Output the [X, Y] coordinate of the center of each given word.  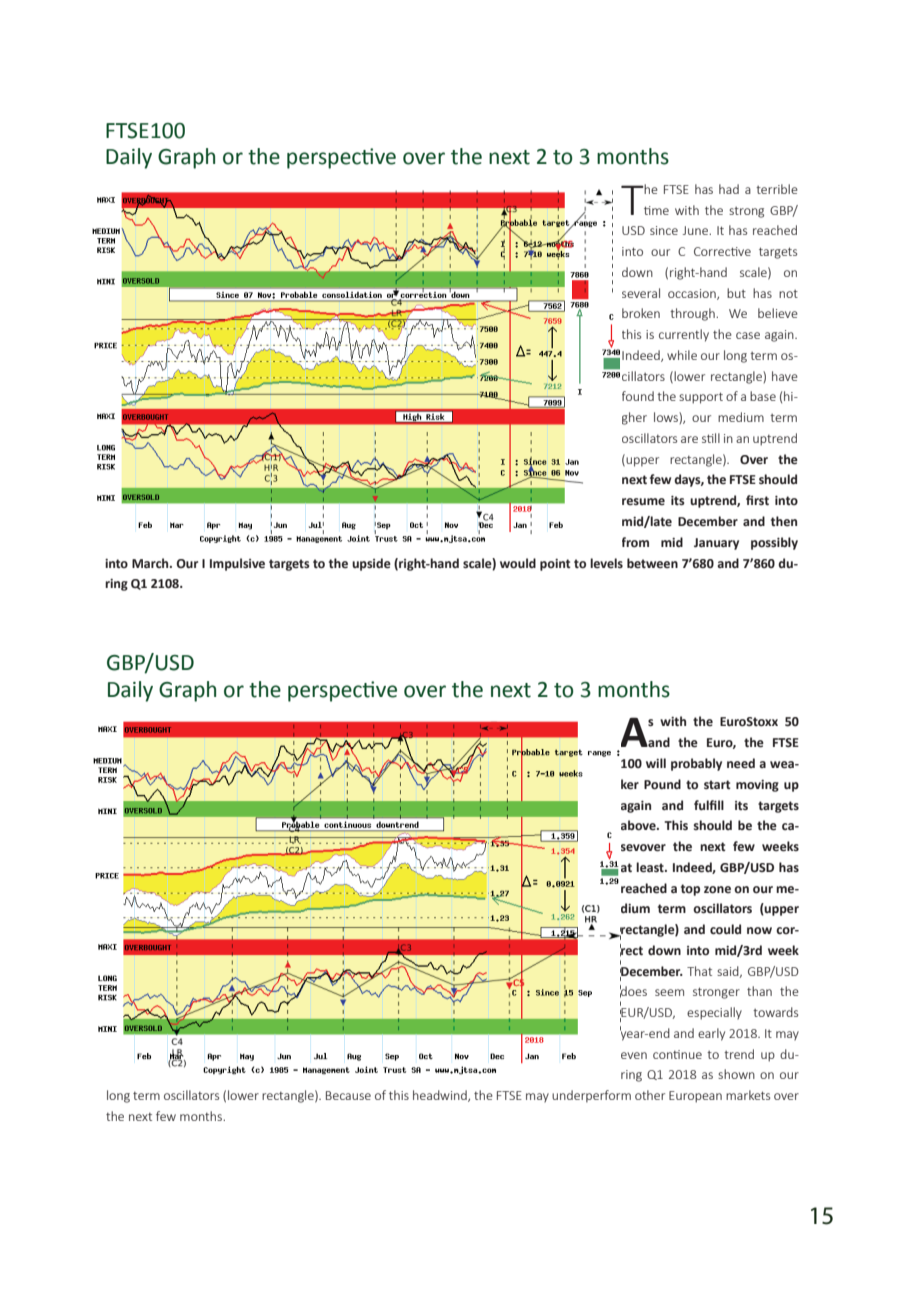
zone [717, 890]
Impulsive [237, 564]
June [696, 230]
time [656, 210]
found [638, 396]
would [518, 563]
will [656, 763]
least [651, 867]
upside [371, 564]
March [151, 563]
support [701, 398]
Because [348, 1095]
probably [696, 764]
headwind [441, 1096]
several [641, 293]
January [716, 544]
